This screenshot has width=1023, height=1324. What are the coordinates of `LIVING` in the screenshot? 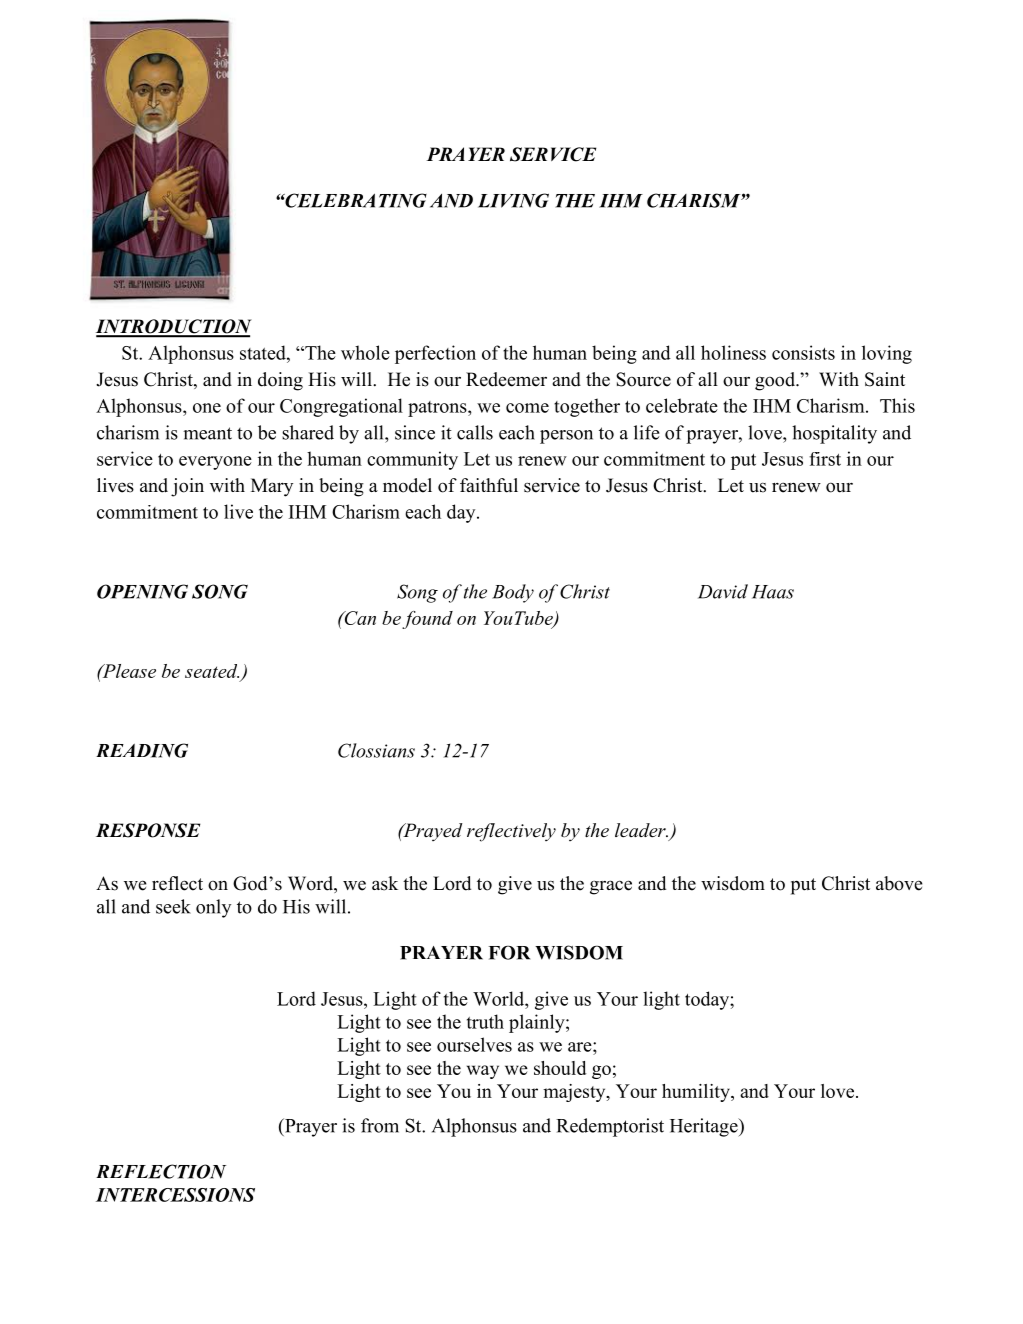 It's located at (513, 200).
